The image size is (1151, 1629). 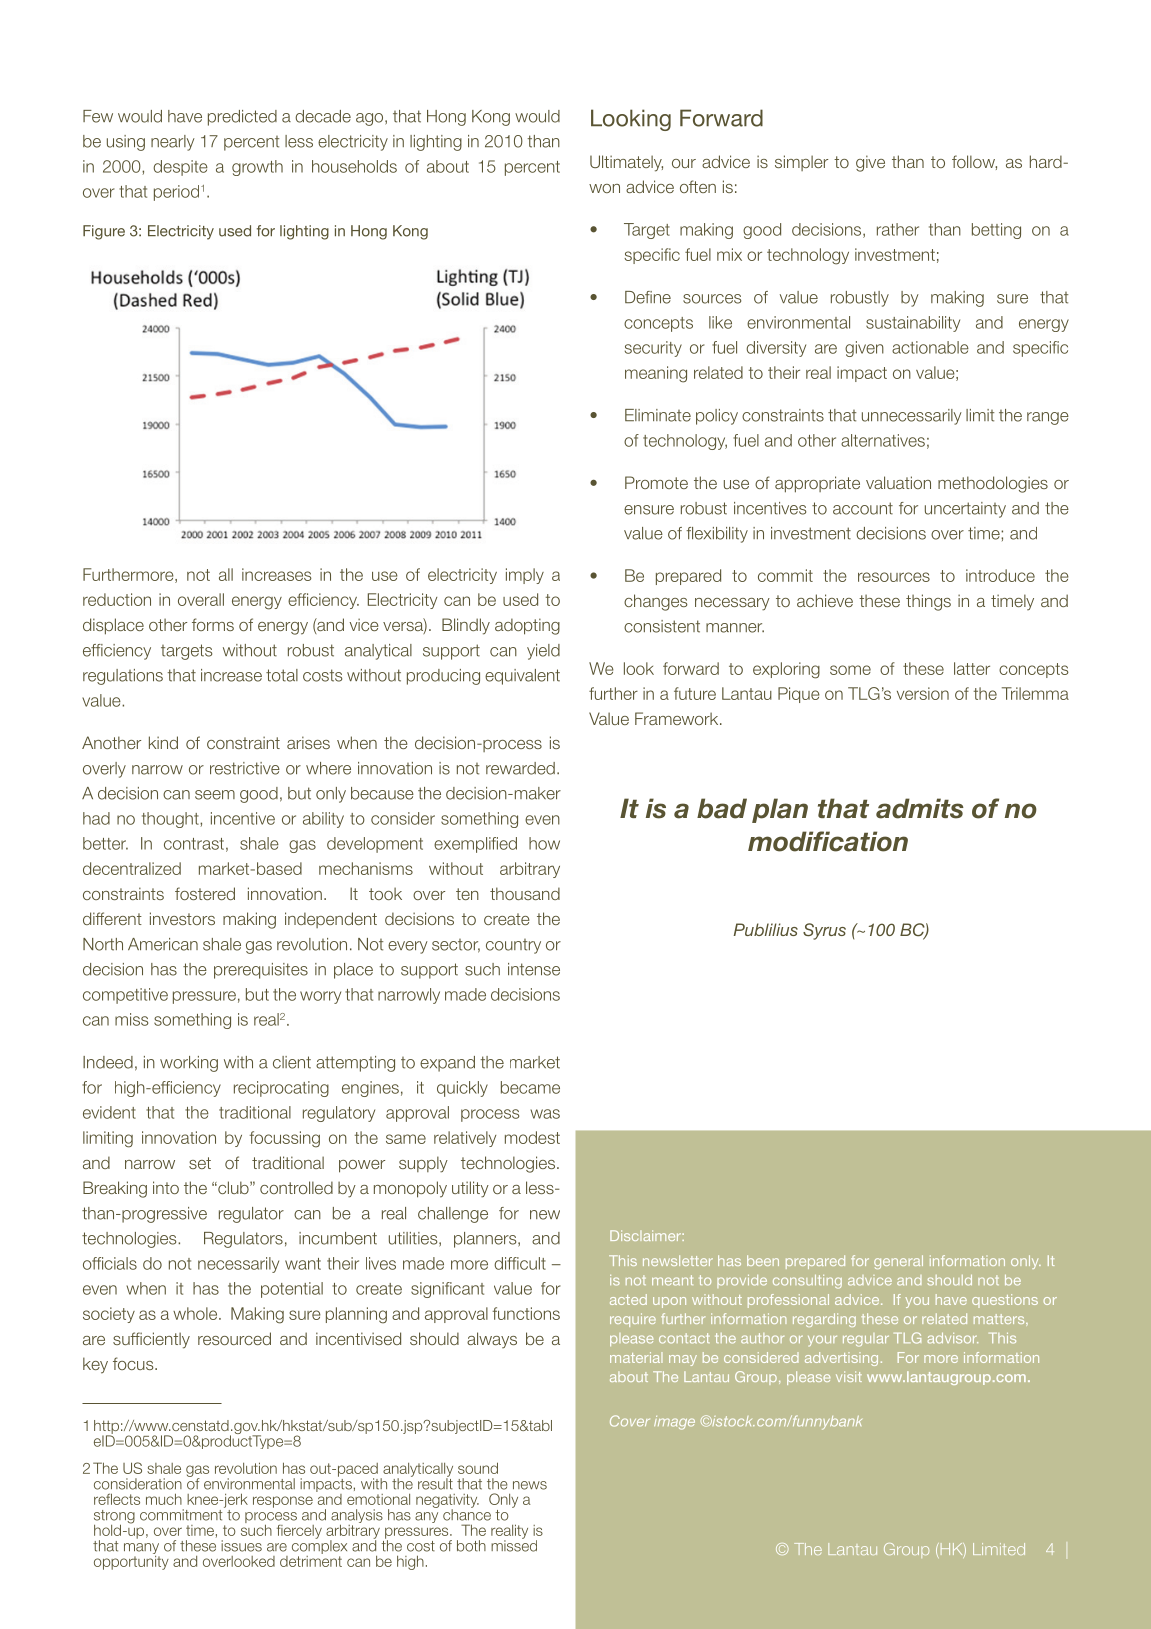 I want to click on rather, so click(x=898, y=229).
